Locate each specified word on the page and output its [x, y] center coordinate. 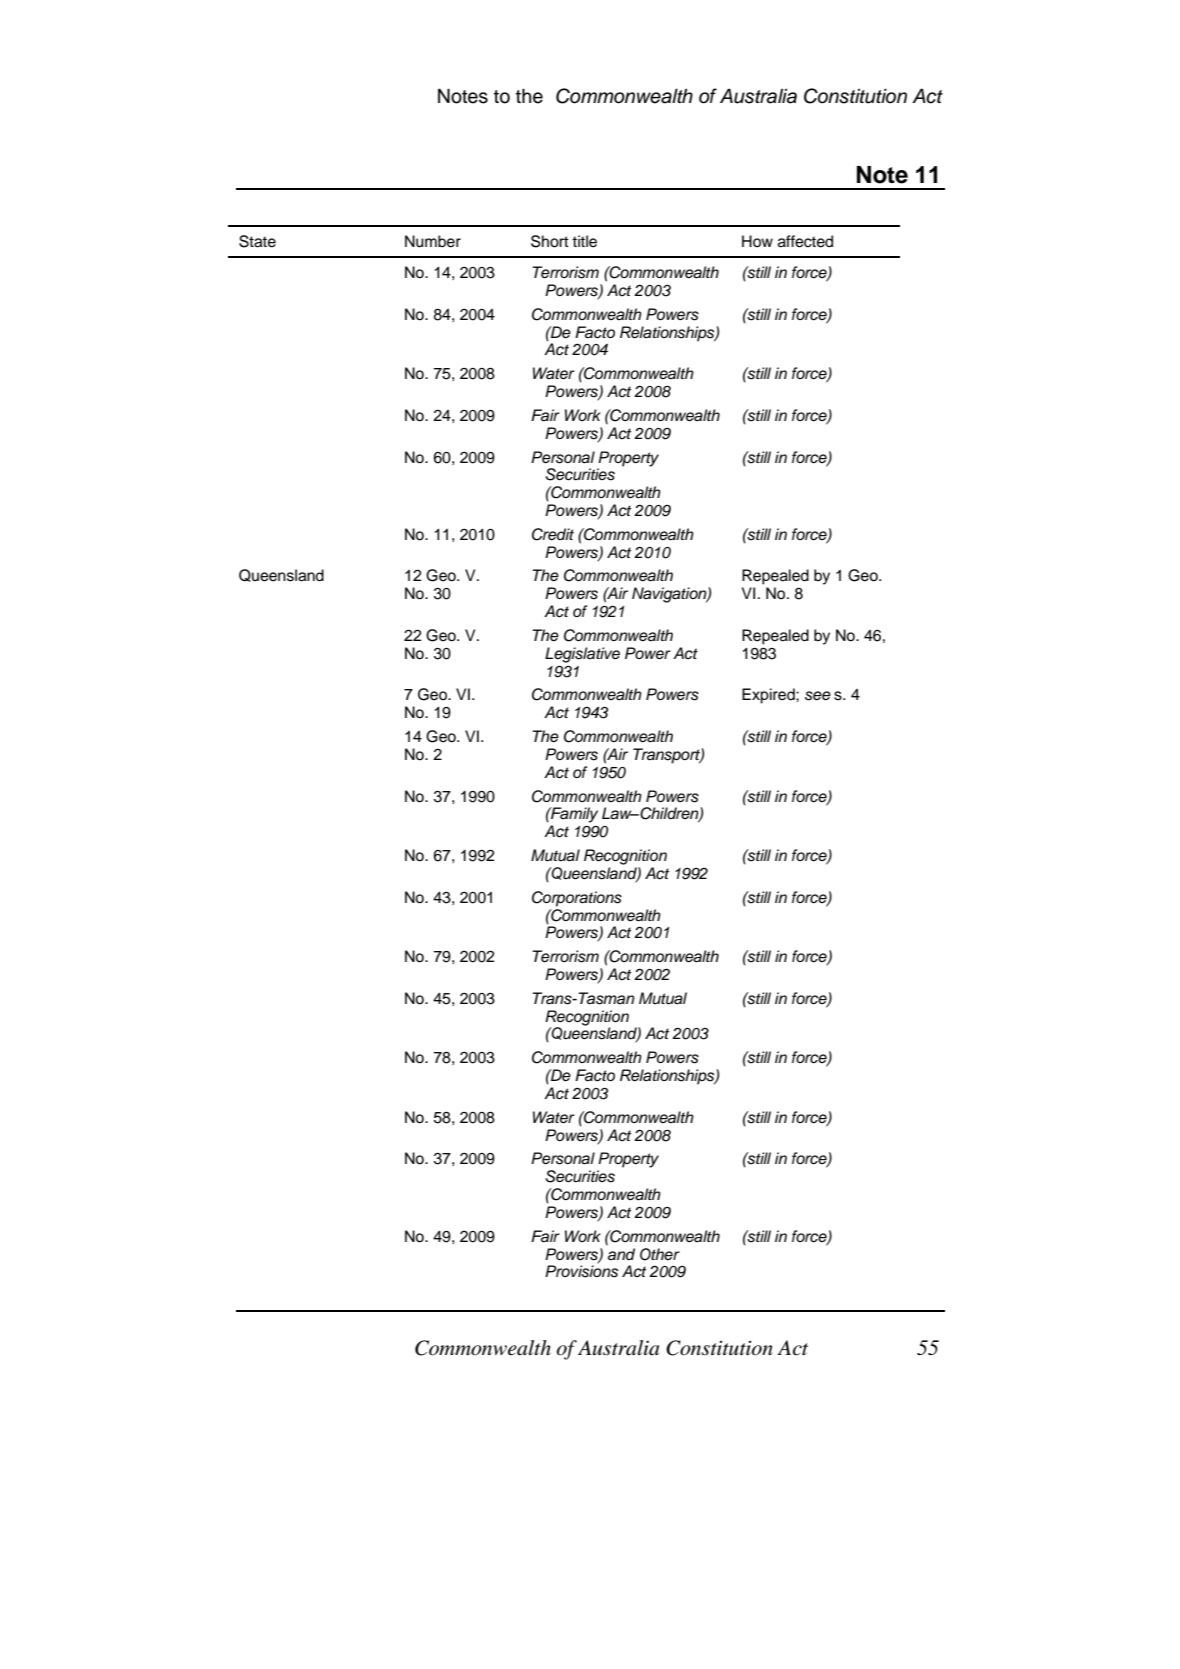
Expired [769, 696]
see [818, 696]
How [757, 241]
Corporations [577, 899]
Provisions [581, 1270]
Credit [553, 534]
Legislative [582, 655]
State [257, 241]
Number [433, 241]
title [584, 241]
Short [550, 241]
